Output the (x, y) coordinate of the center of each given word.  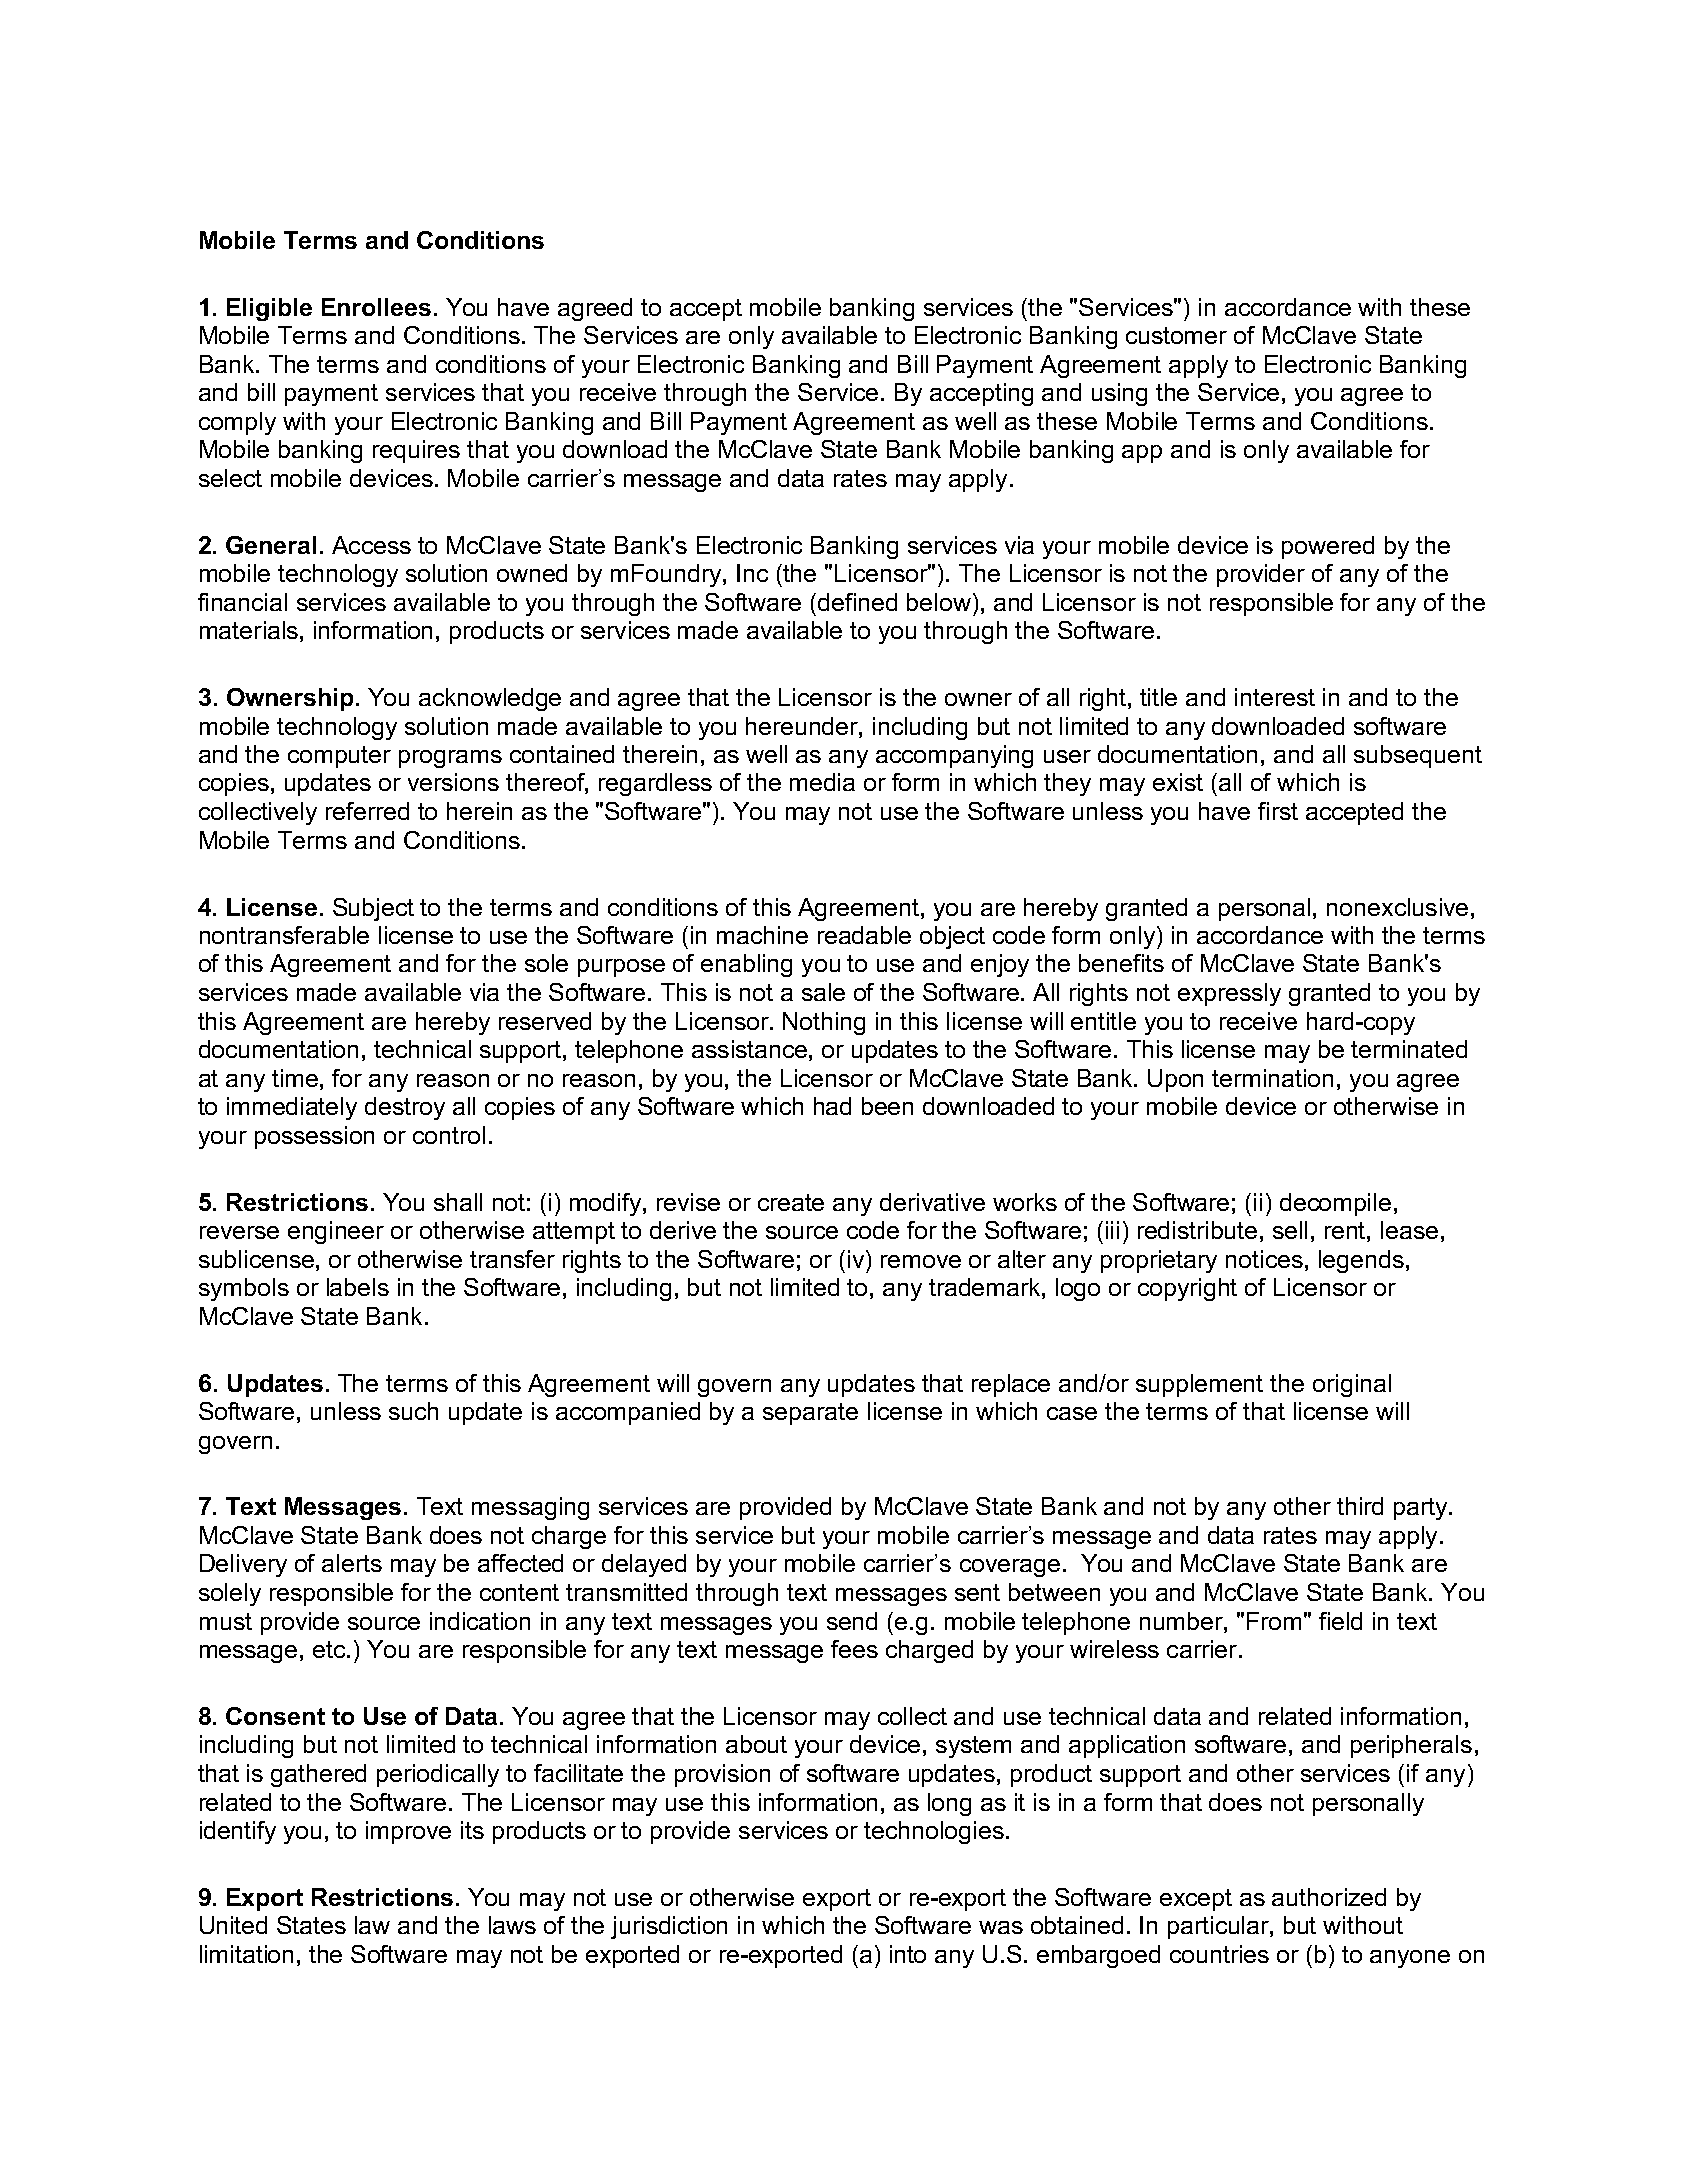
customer (1176, 335)
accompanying (954, 756)
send (852, 1621)
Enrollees (376, 307)
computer (339, 757)
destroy (405, 1108)
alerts (352, 1563)
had (832, 1106)
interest (1275, 697)
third (1360, 1506)
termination (1272, 1078)
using (1119, 394)
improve (408, 1832)
